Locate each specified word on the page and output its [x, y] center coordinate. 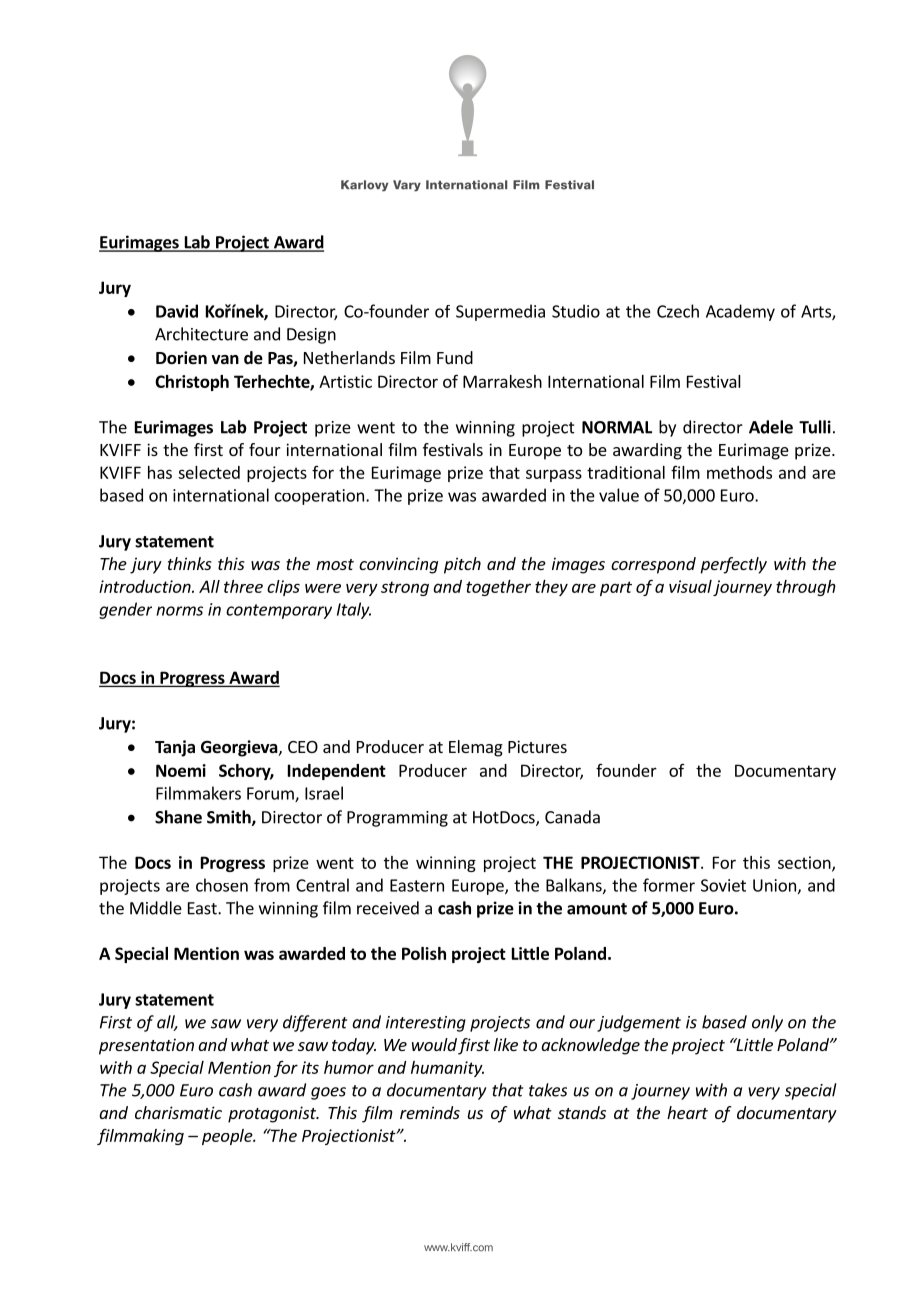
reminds [430, 1112]
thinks [190, 563]
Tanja [175, 748]
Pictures [537, 746]
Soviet [723, 885]
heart [687, 1112]
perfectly [733, 565]
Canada [572, 817]
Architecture [201, 334]
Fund [455, 357]
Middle [156, 908]
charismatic [178, 1112]
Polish [424, 953]
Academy [740, 312]
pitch [462, 565]
